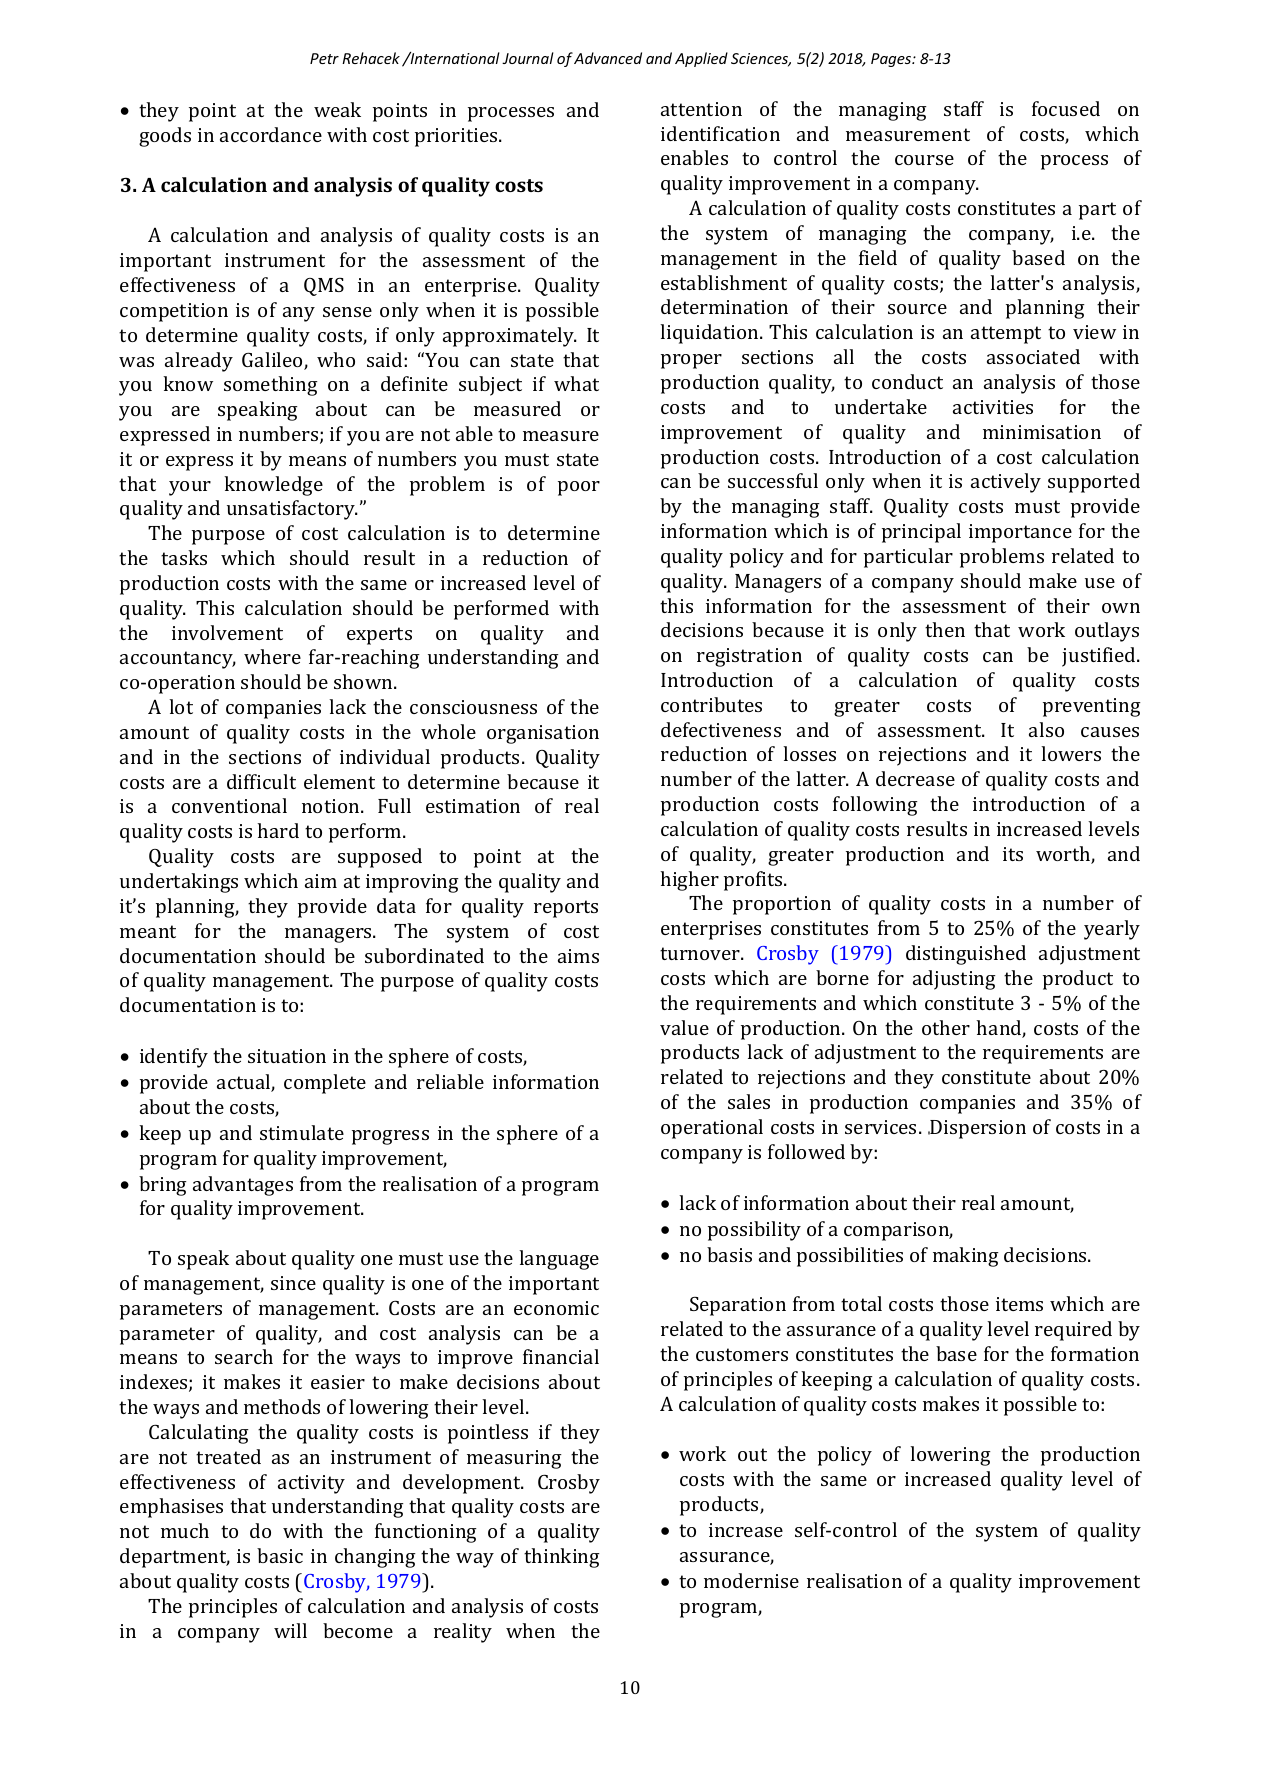  Describe the element at coordinates (271, 134) in the image. I see `accordance` at that location.
